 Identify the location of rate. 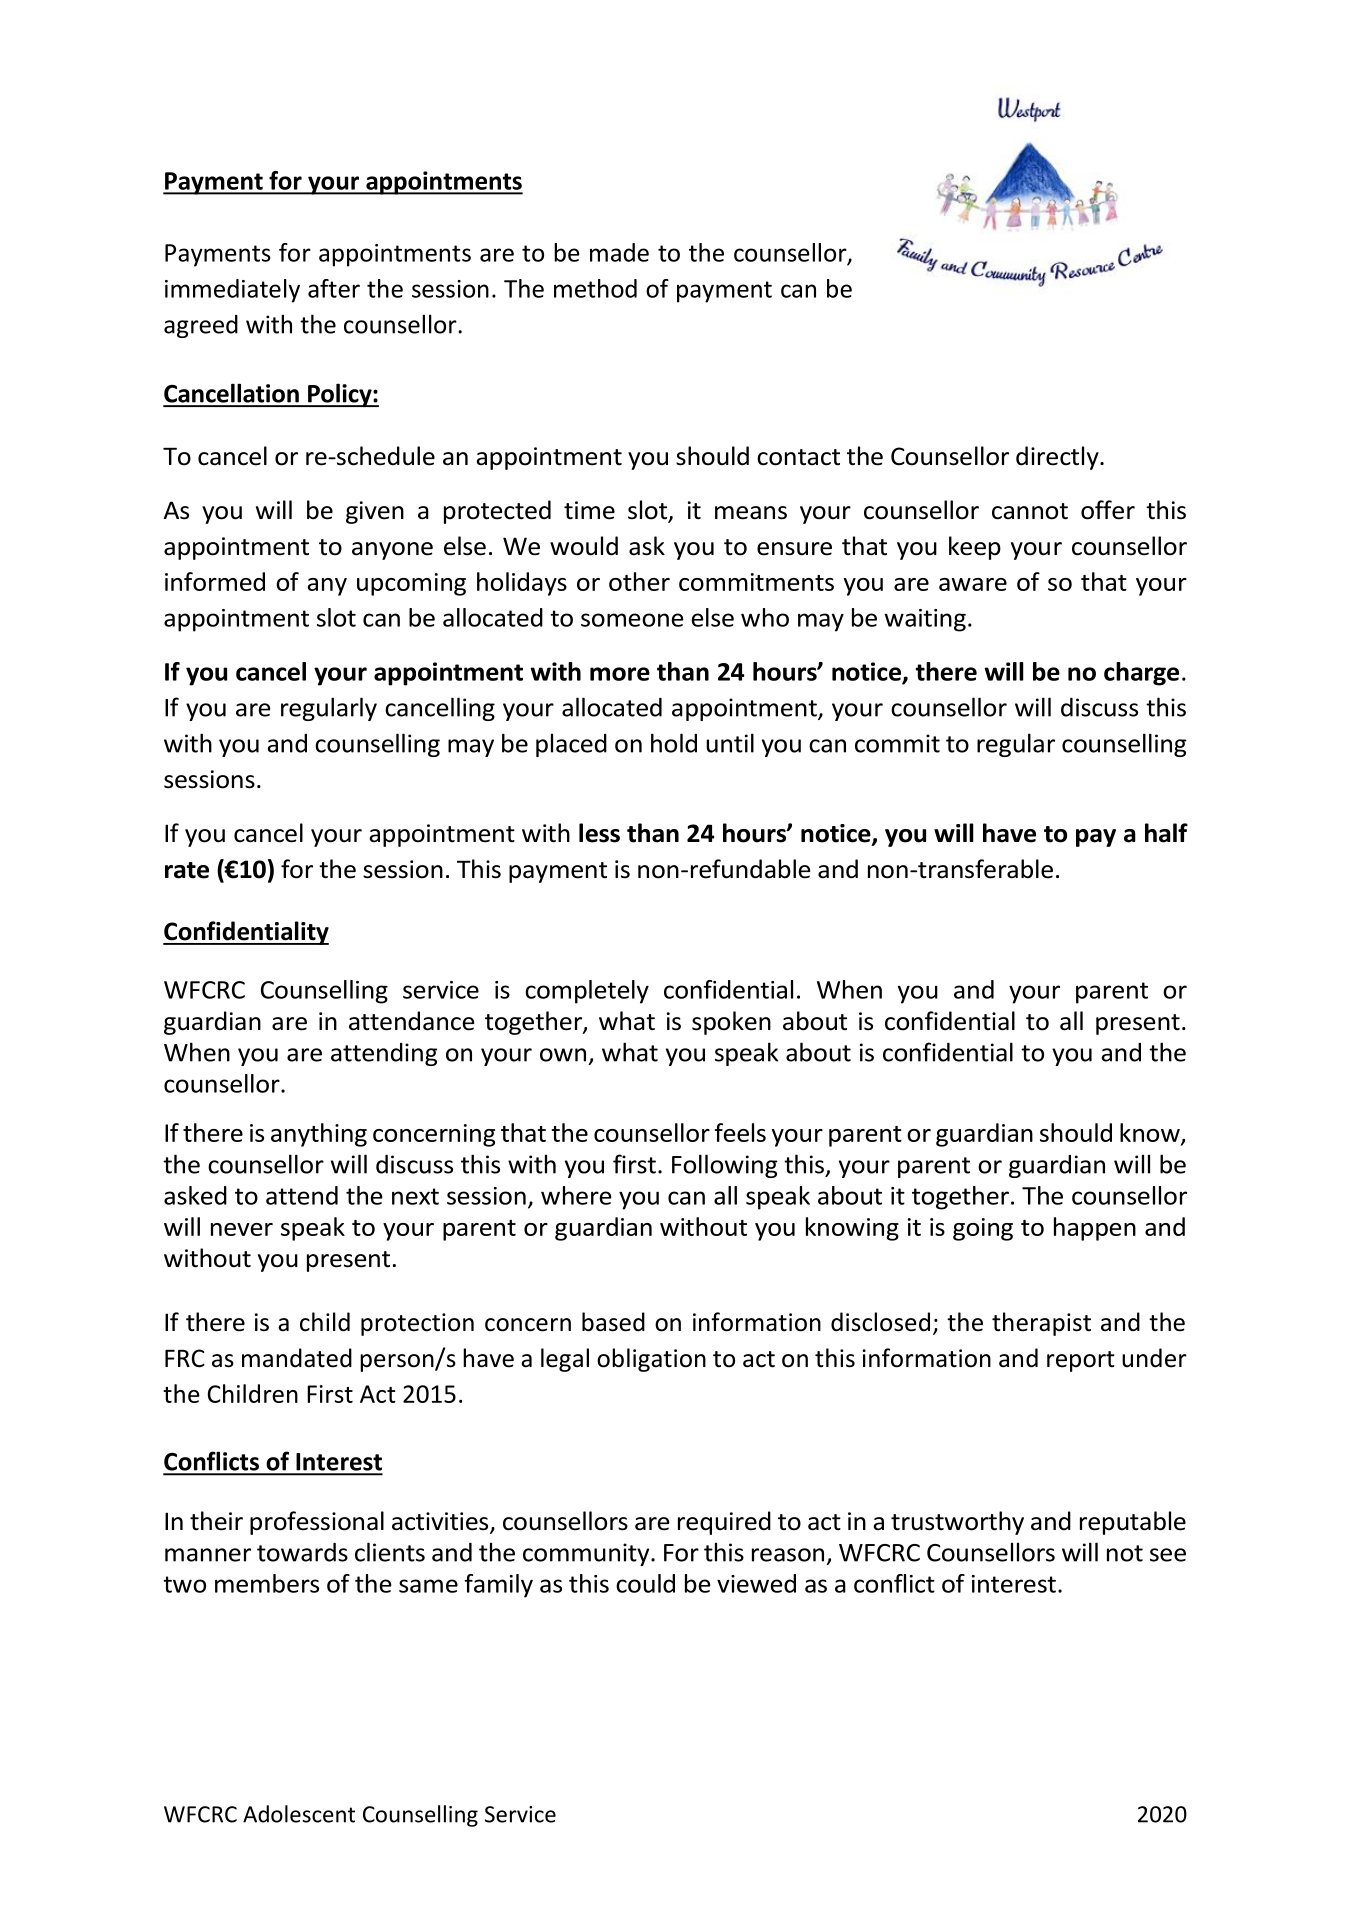
(187, 870).
